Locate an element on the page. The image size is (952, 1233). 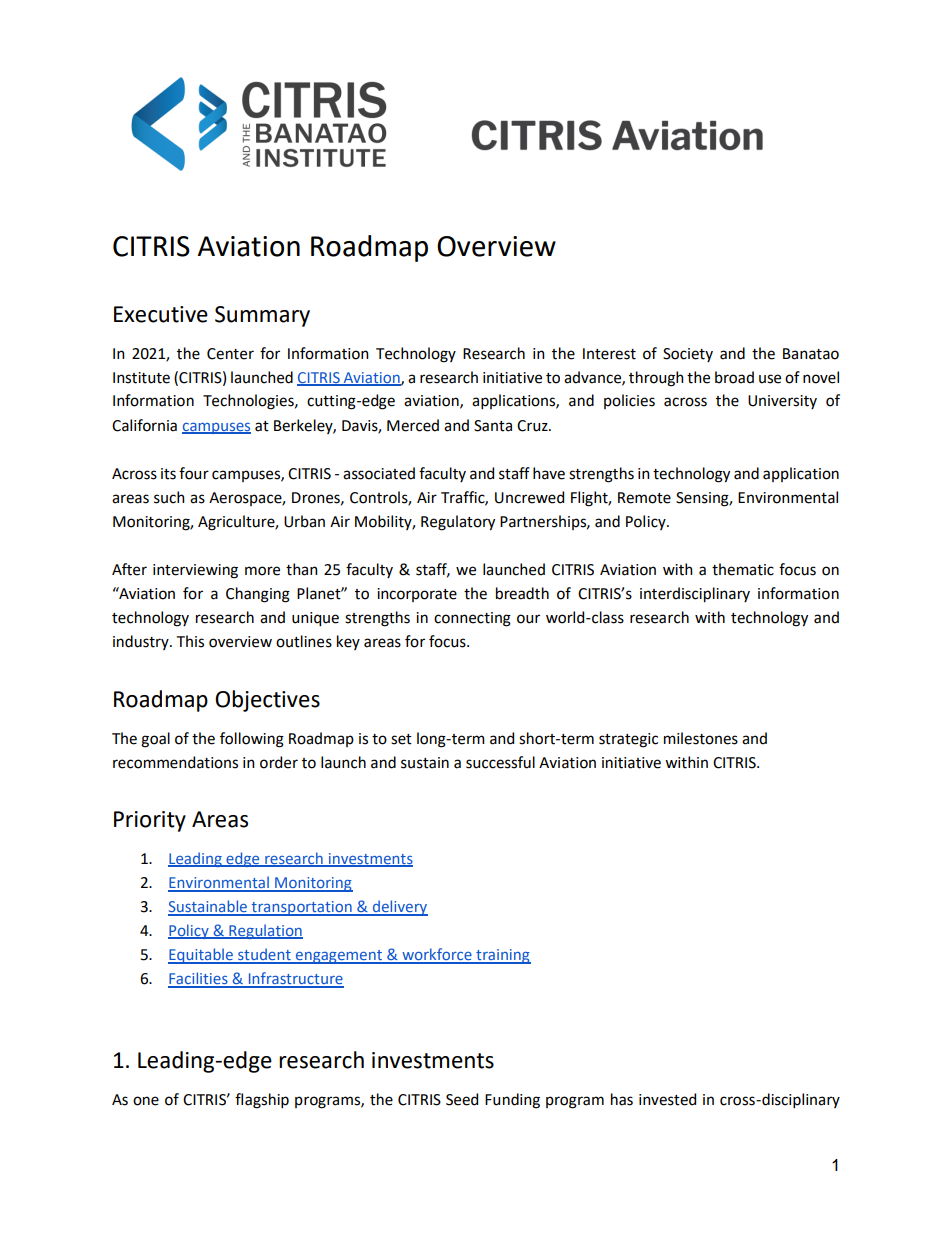
Center is located at coordinates (230, 354).
